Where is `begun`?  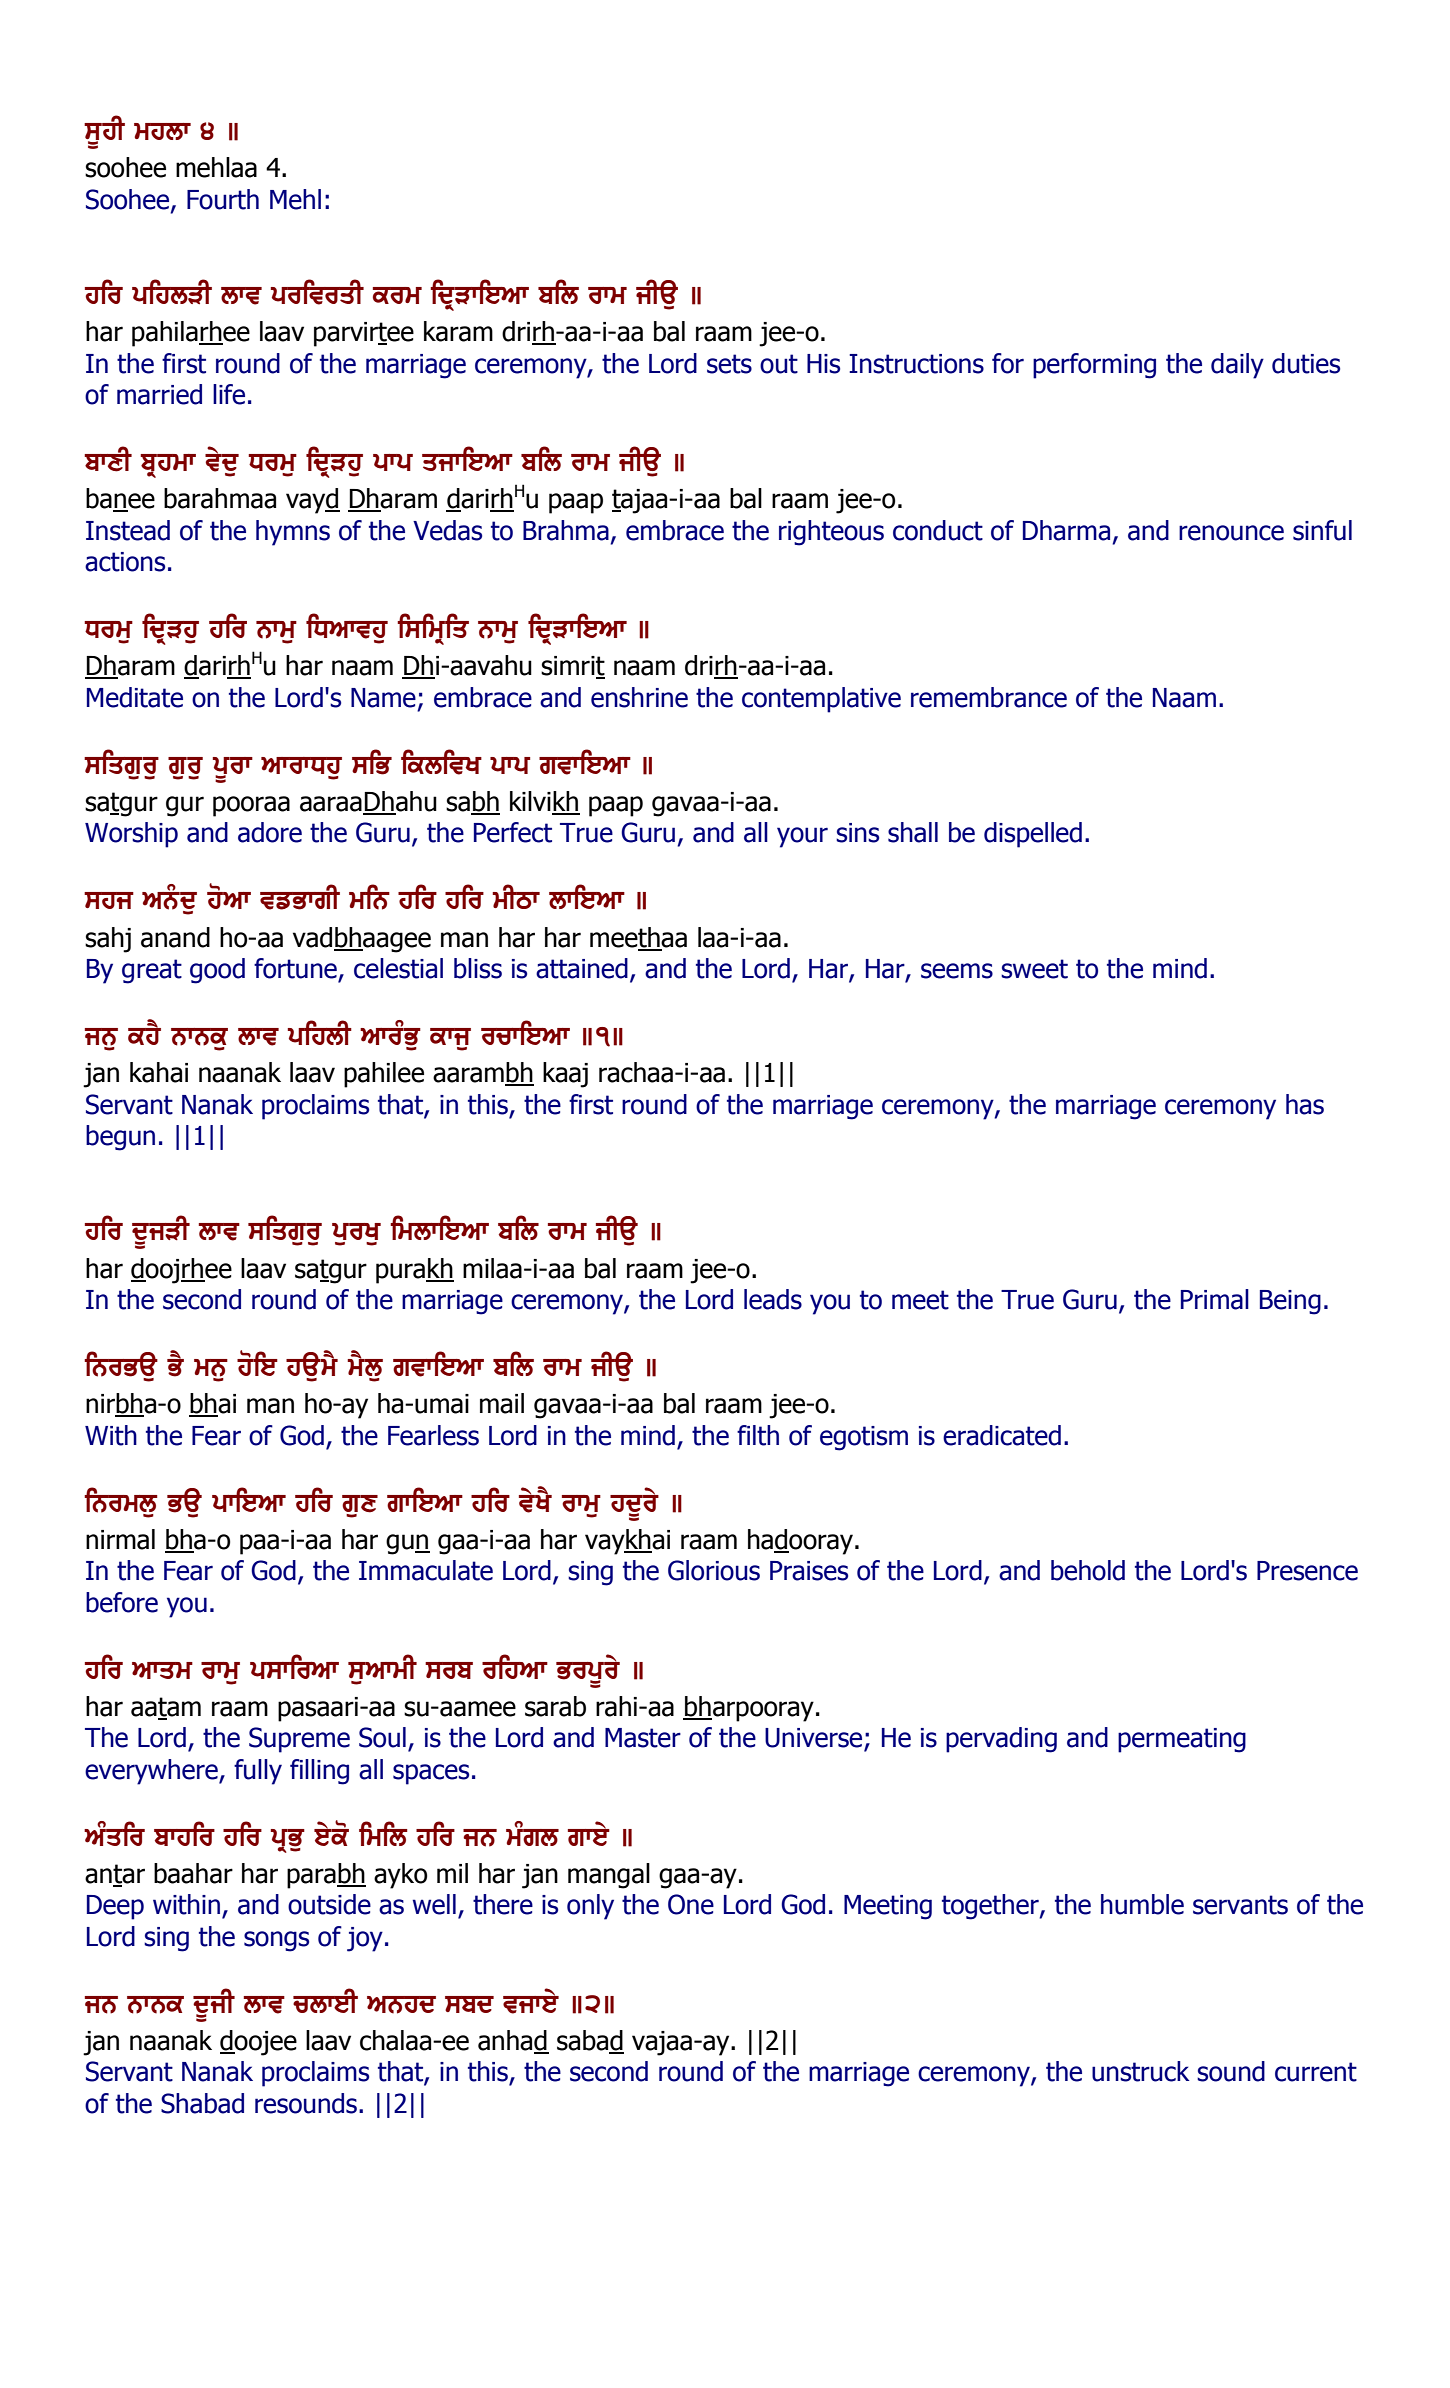
begun is located at coordinates (120, 1138).
